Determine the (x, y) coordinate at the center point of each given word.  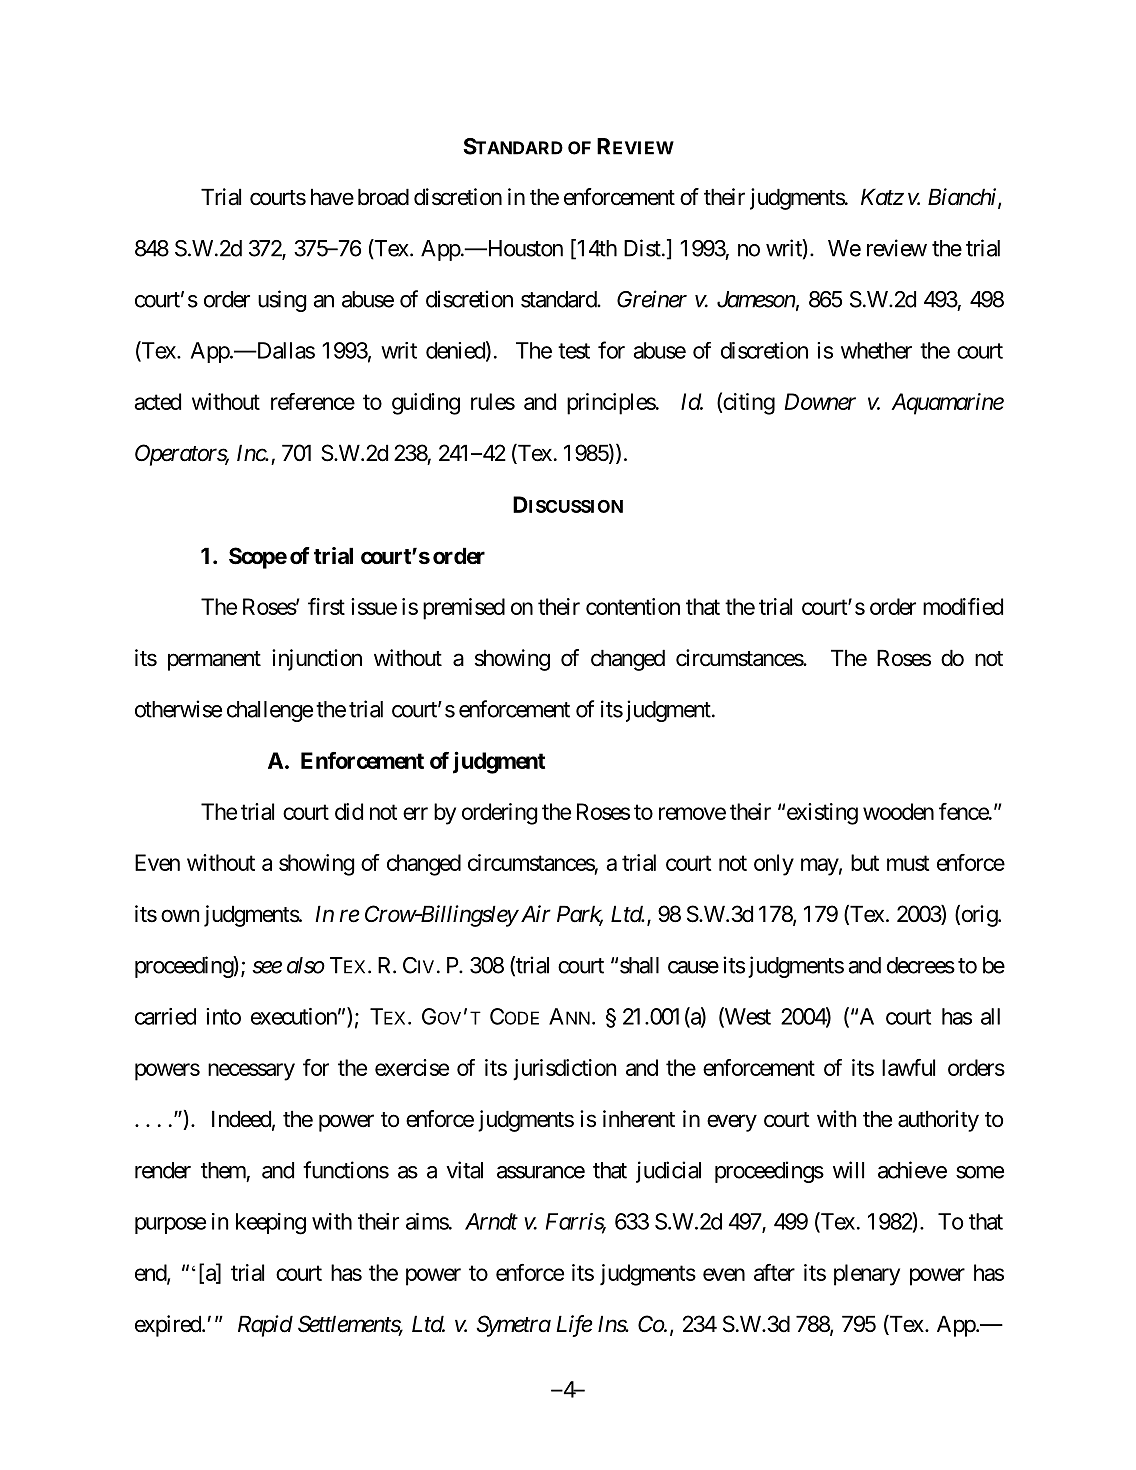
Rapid (265, 1326)
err (415, 813)
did (349, 811)
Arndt (491, 1221)
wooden (898, 811)
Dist (642, 248)
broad (383, 197)
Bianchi (963, 198)
